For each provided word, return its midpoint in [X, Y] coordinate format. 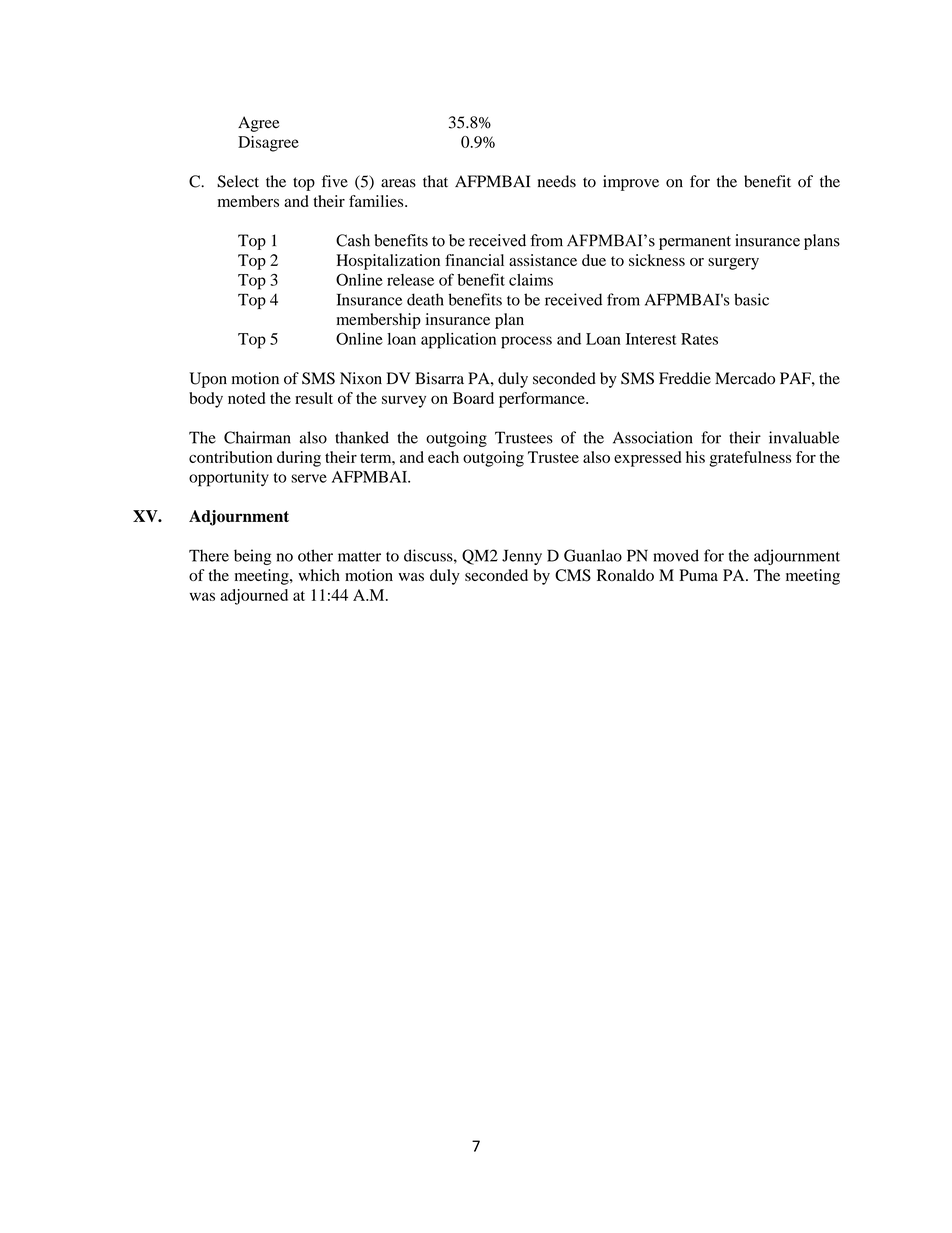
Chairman [257, 437]
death [425, 299]
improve [631, 183]
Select [238, 181]
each [443, 457]
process [526, 342]
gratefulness [750, 459]
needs [557, 181]
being [252, 557]
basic [751, 299]
